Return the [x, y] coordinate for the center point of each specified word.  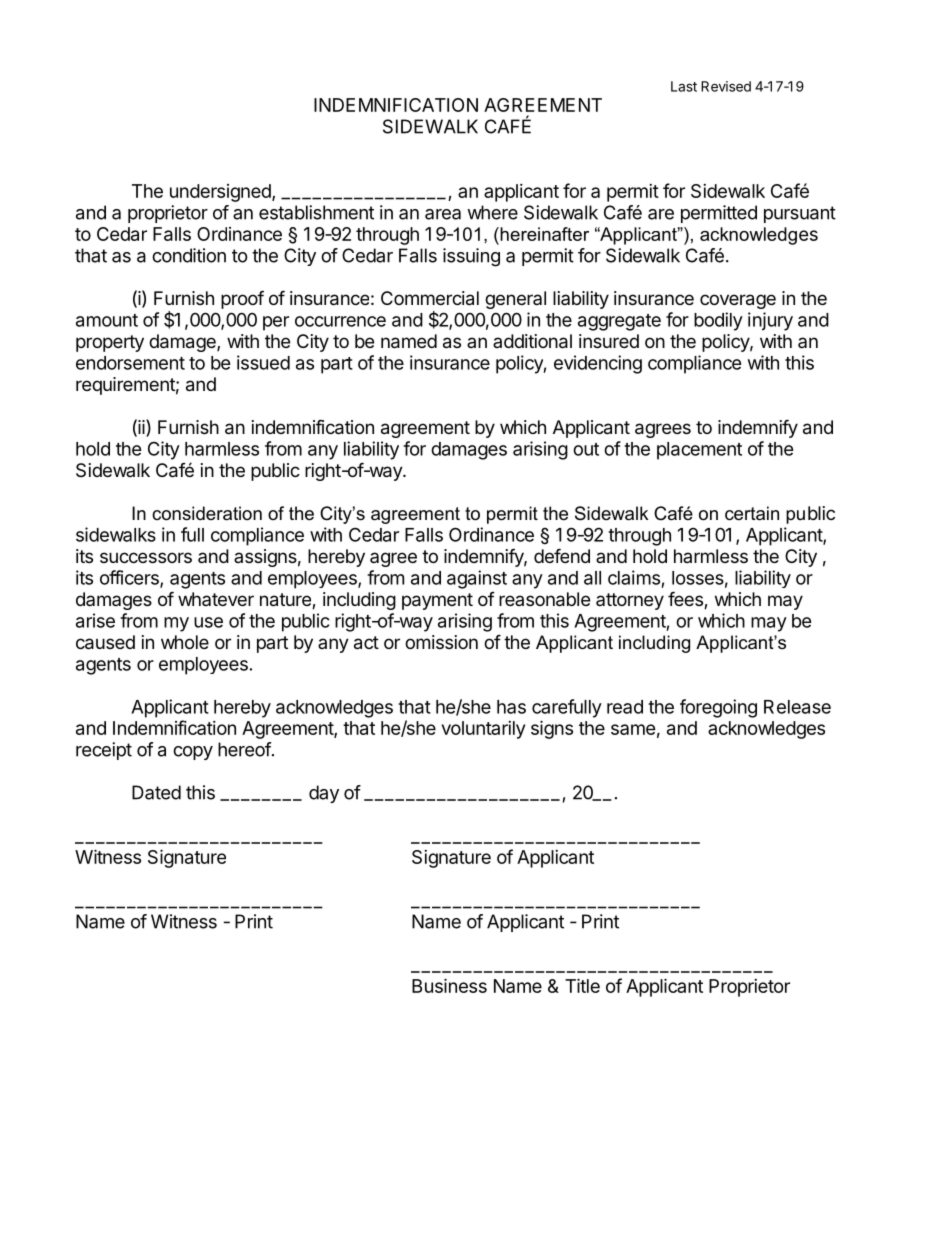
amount [107, 320]
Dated [156, 792]
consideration [207, 513]
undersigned [221, 193]
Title [582, 985]
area [443, 214]
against [477, 579]
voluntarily [483, 730]
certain [752, 513]
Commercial [430, 298]
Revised [726, 86]
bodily [718, 321]
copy [193, 753]
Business [449, 985]
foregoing [718, 708]
